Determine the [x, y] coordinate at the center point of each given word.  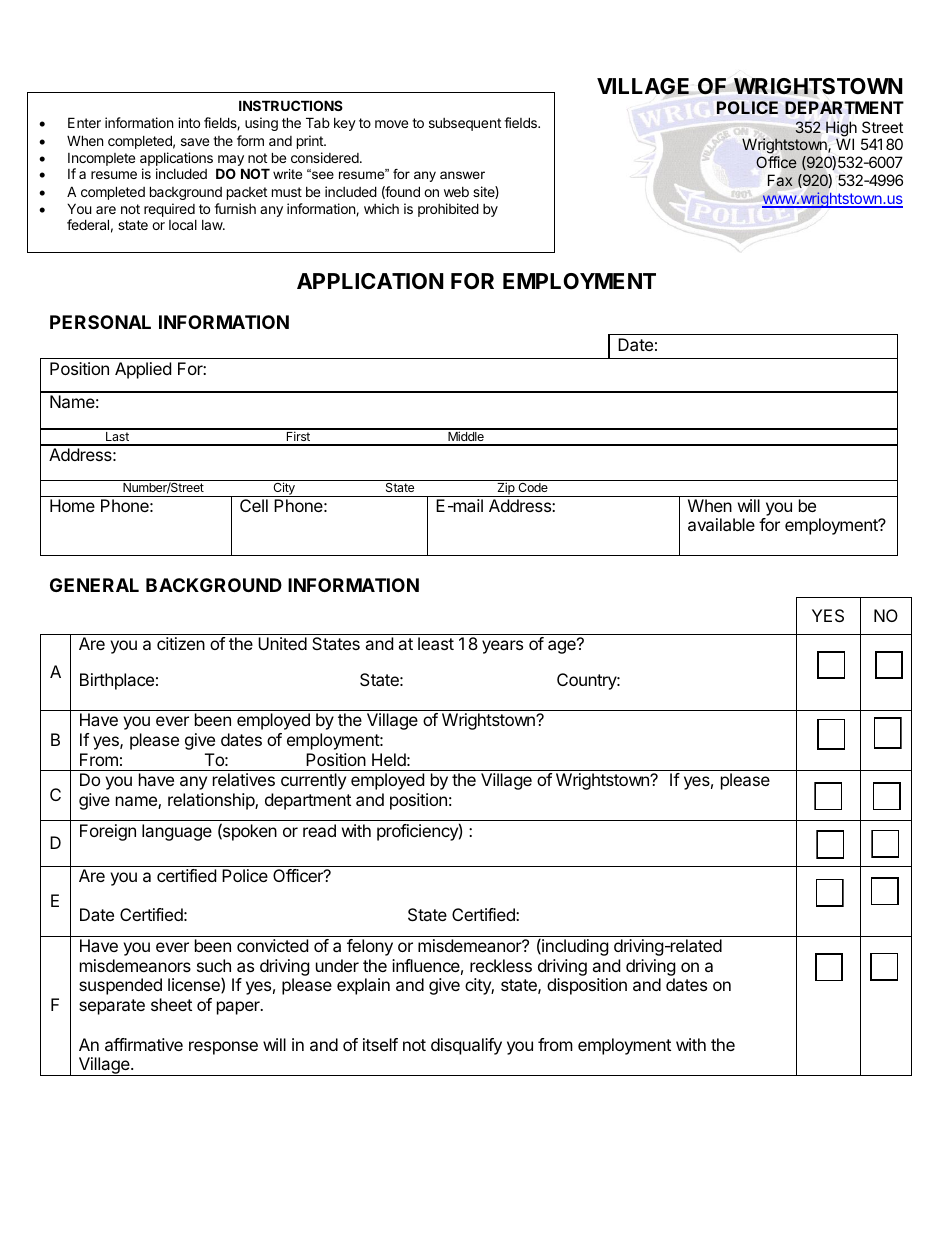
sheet [171, 1004]
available [721, 524]
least [436, 643]
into [189, 122]
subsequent [465, 124]
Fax [780, 180]
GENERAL [94, 585]
